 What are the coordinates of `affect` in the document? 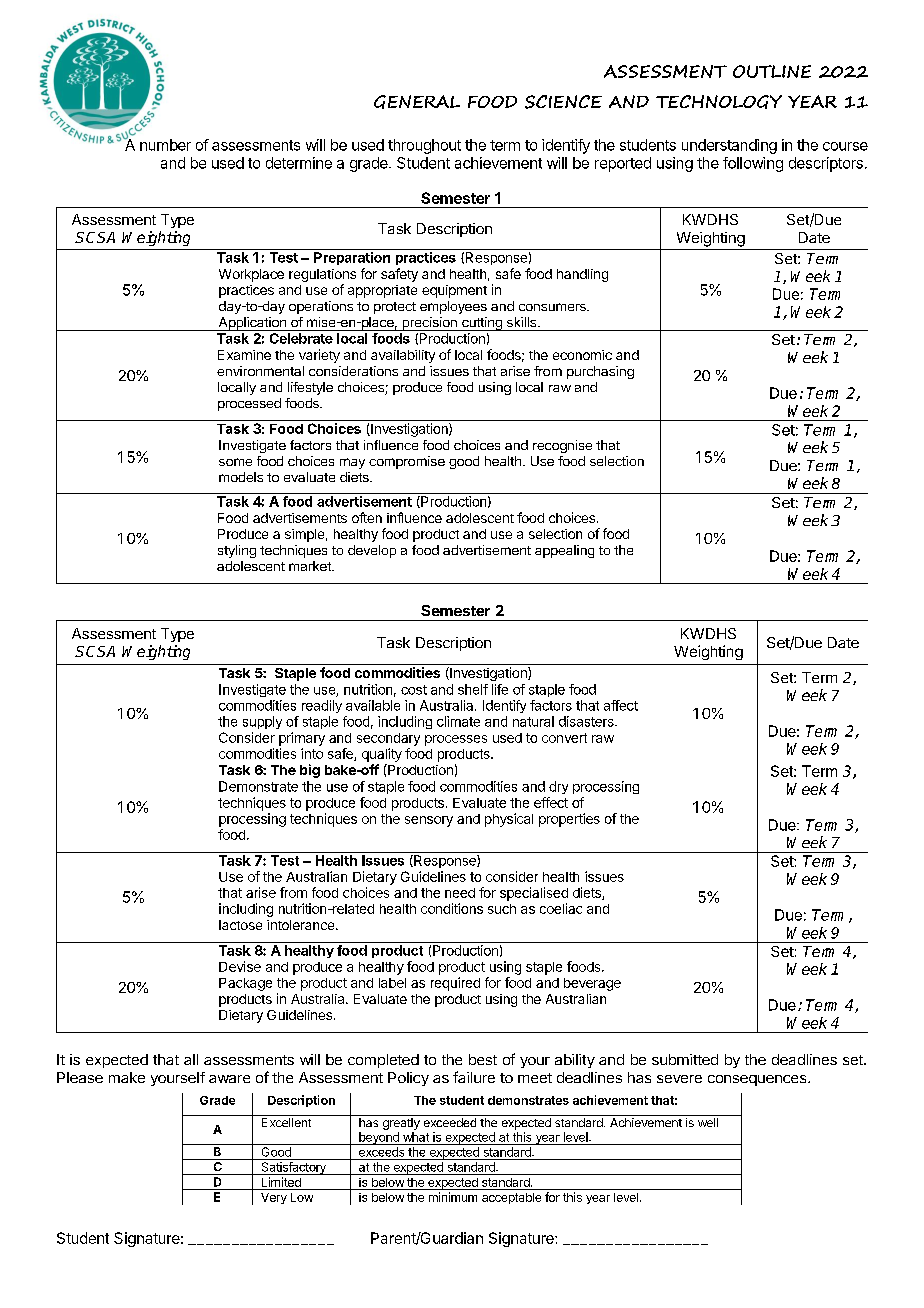 It's located at (621, 705).
